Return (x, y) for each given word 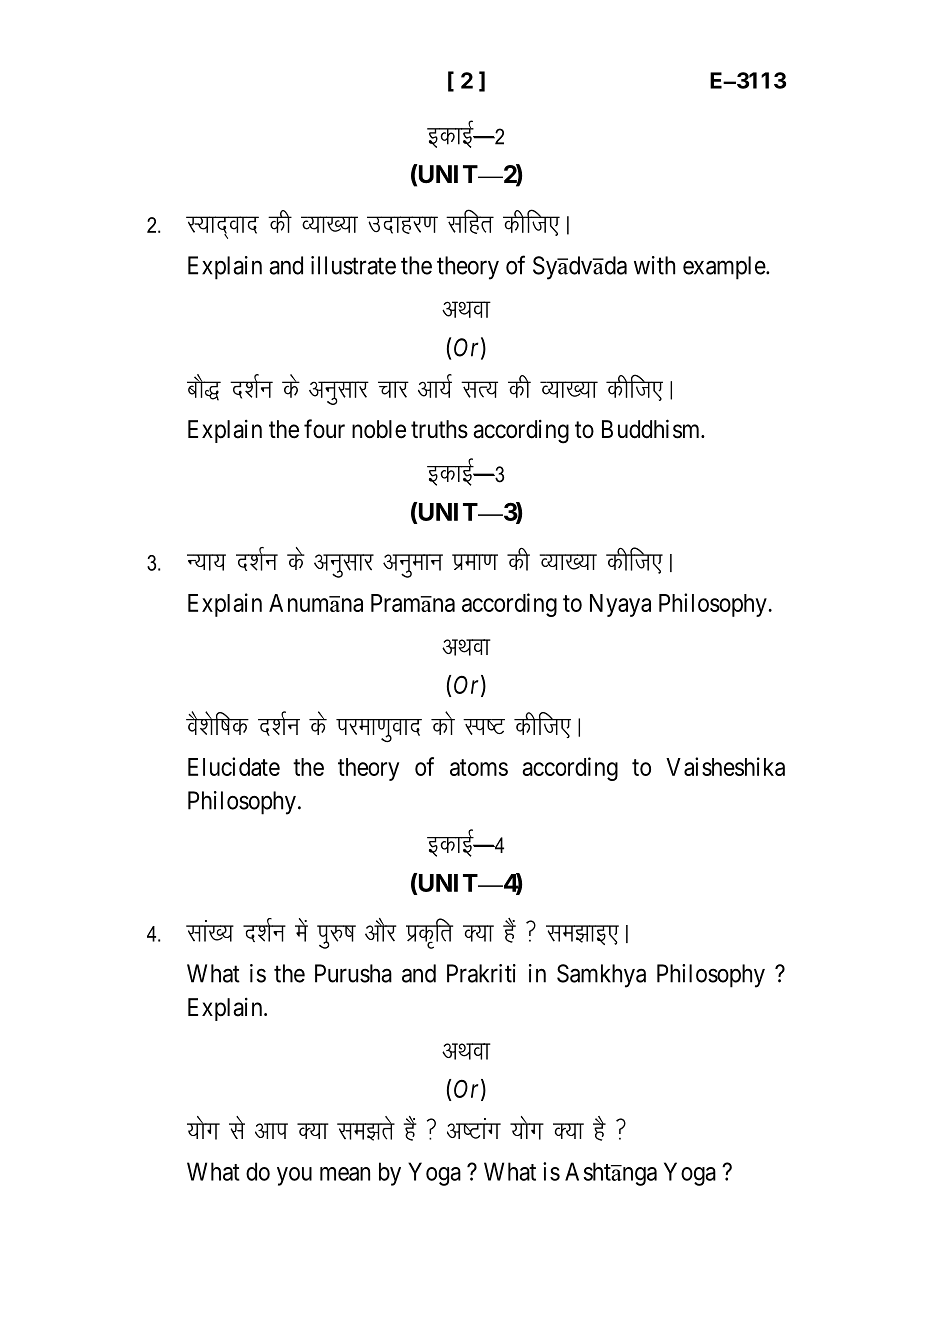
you (294, 1176)
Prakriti (481, 973)
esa (301, 930)
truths (439, 429)
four (324, 428)
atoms (479, 767)
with (654, 265)
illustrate (353, 265)
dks (443, 723)
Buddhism (652, 429)
